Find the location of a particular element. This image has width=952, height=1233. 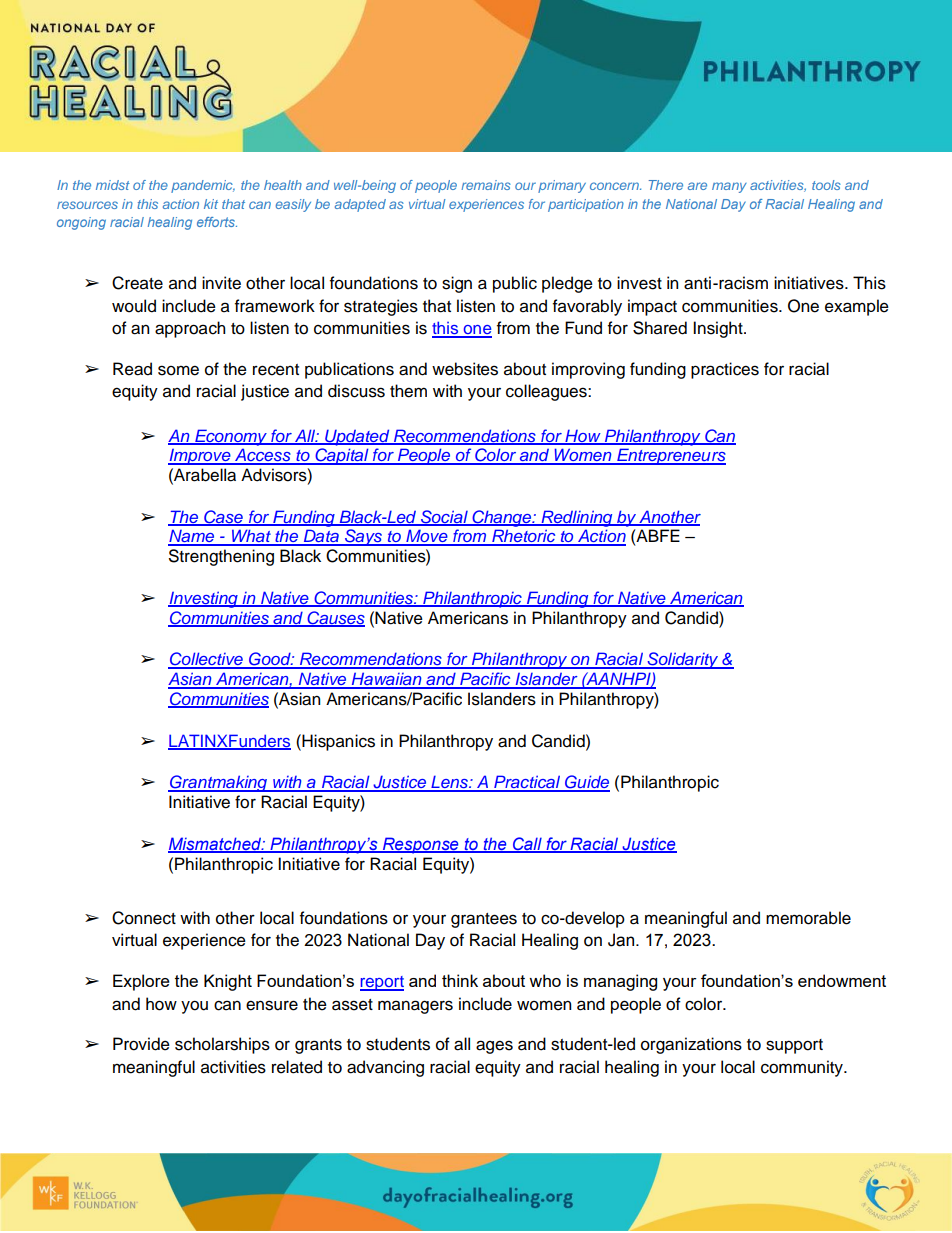

many is located at coordinates (729, 187).
